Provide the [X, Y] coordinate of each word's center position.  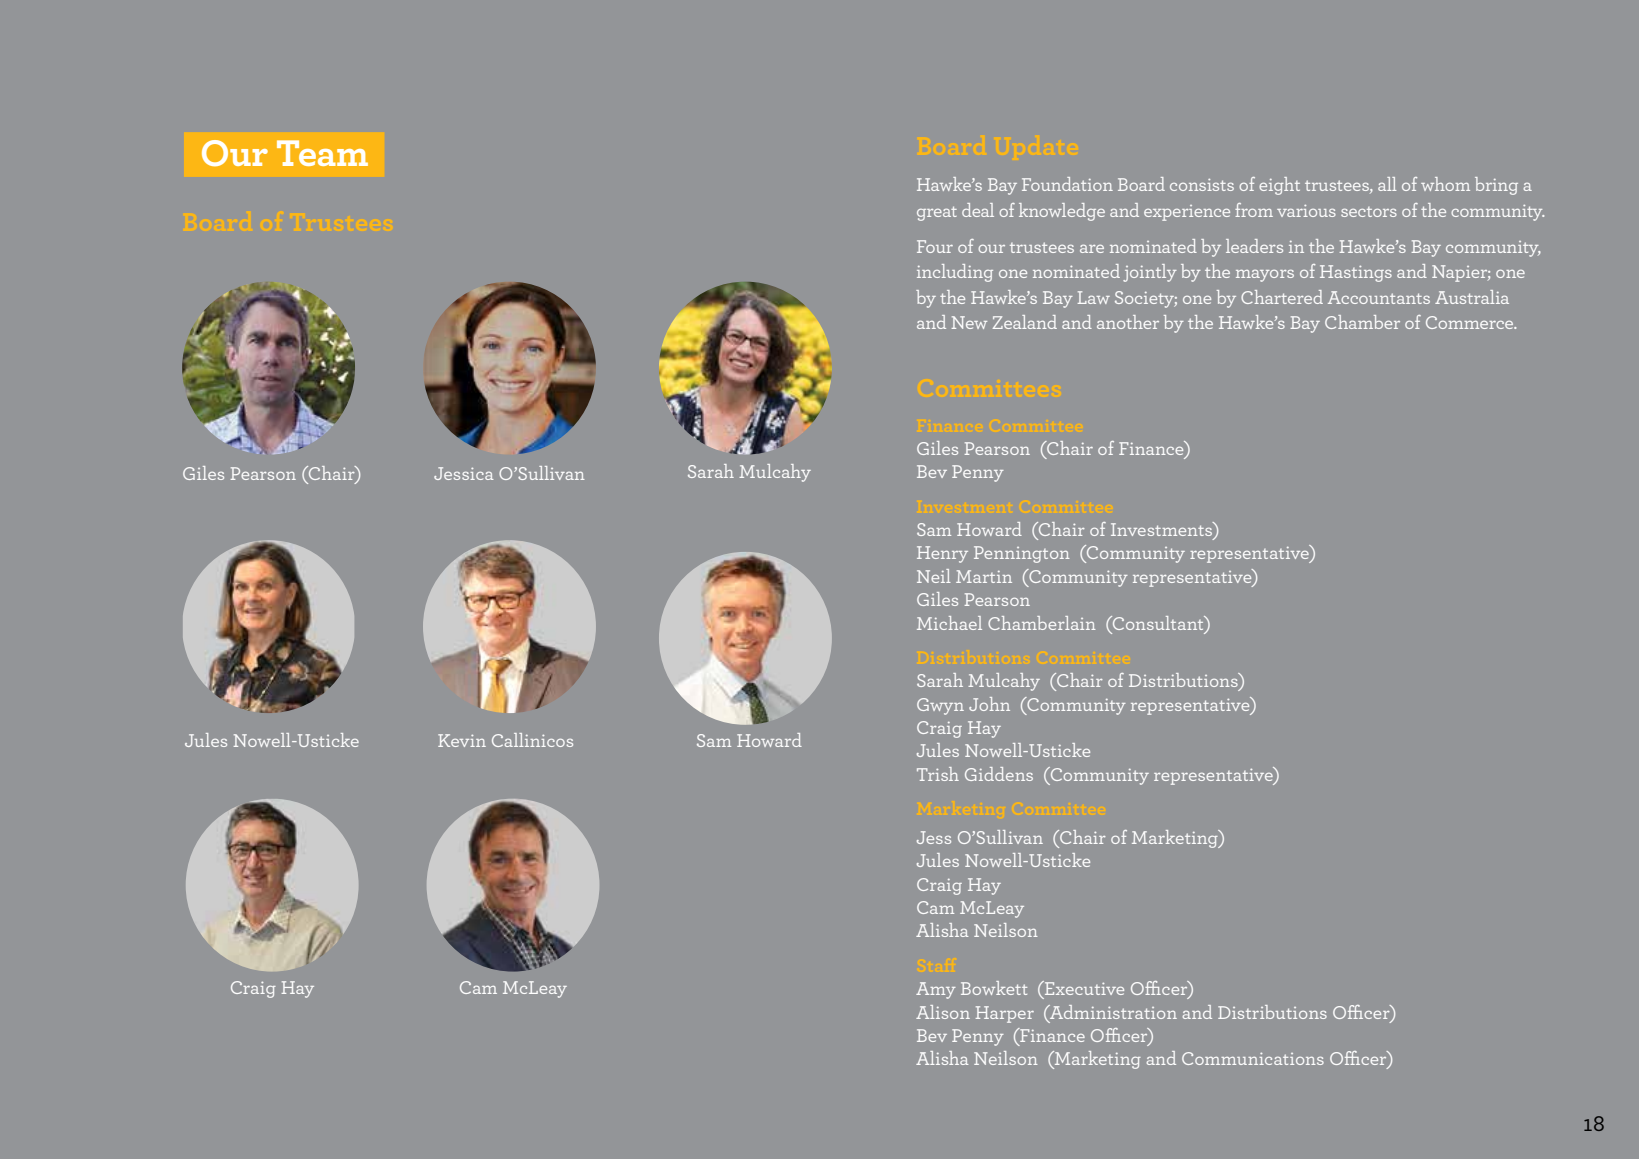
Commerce [1471, 322]
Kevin [462, 740]
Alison [943, 1012]
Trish [938, 774]
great [937, 213]
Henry [942, 554]
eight [1279, 186]
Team [322, 153]
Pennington [1022, 554]
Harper [1005, 1014]
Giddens [999, 774]
